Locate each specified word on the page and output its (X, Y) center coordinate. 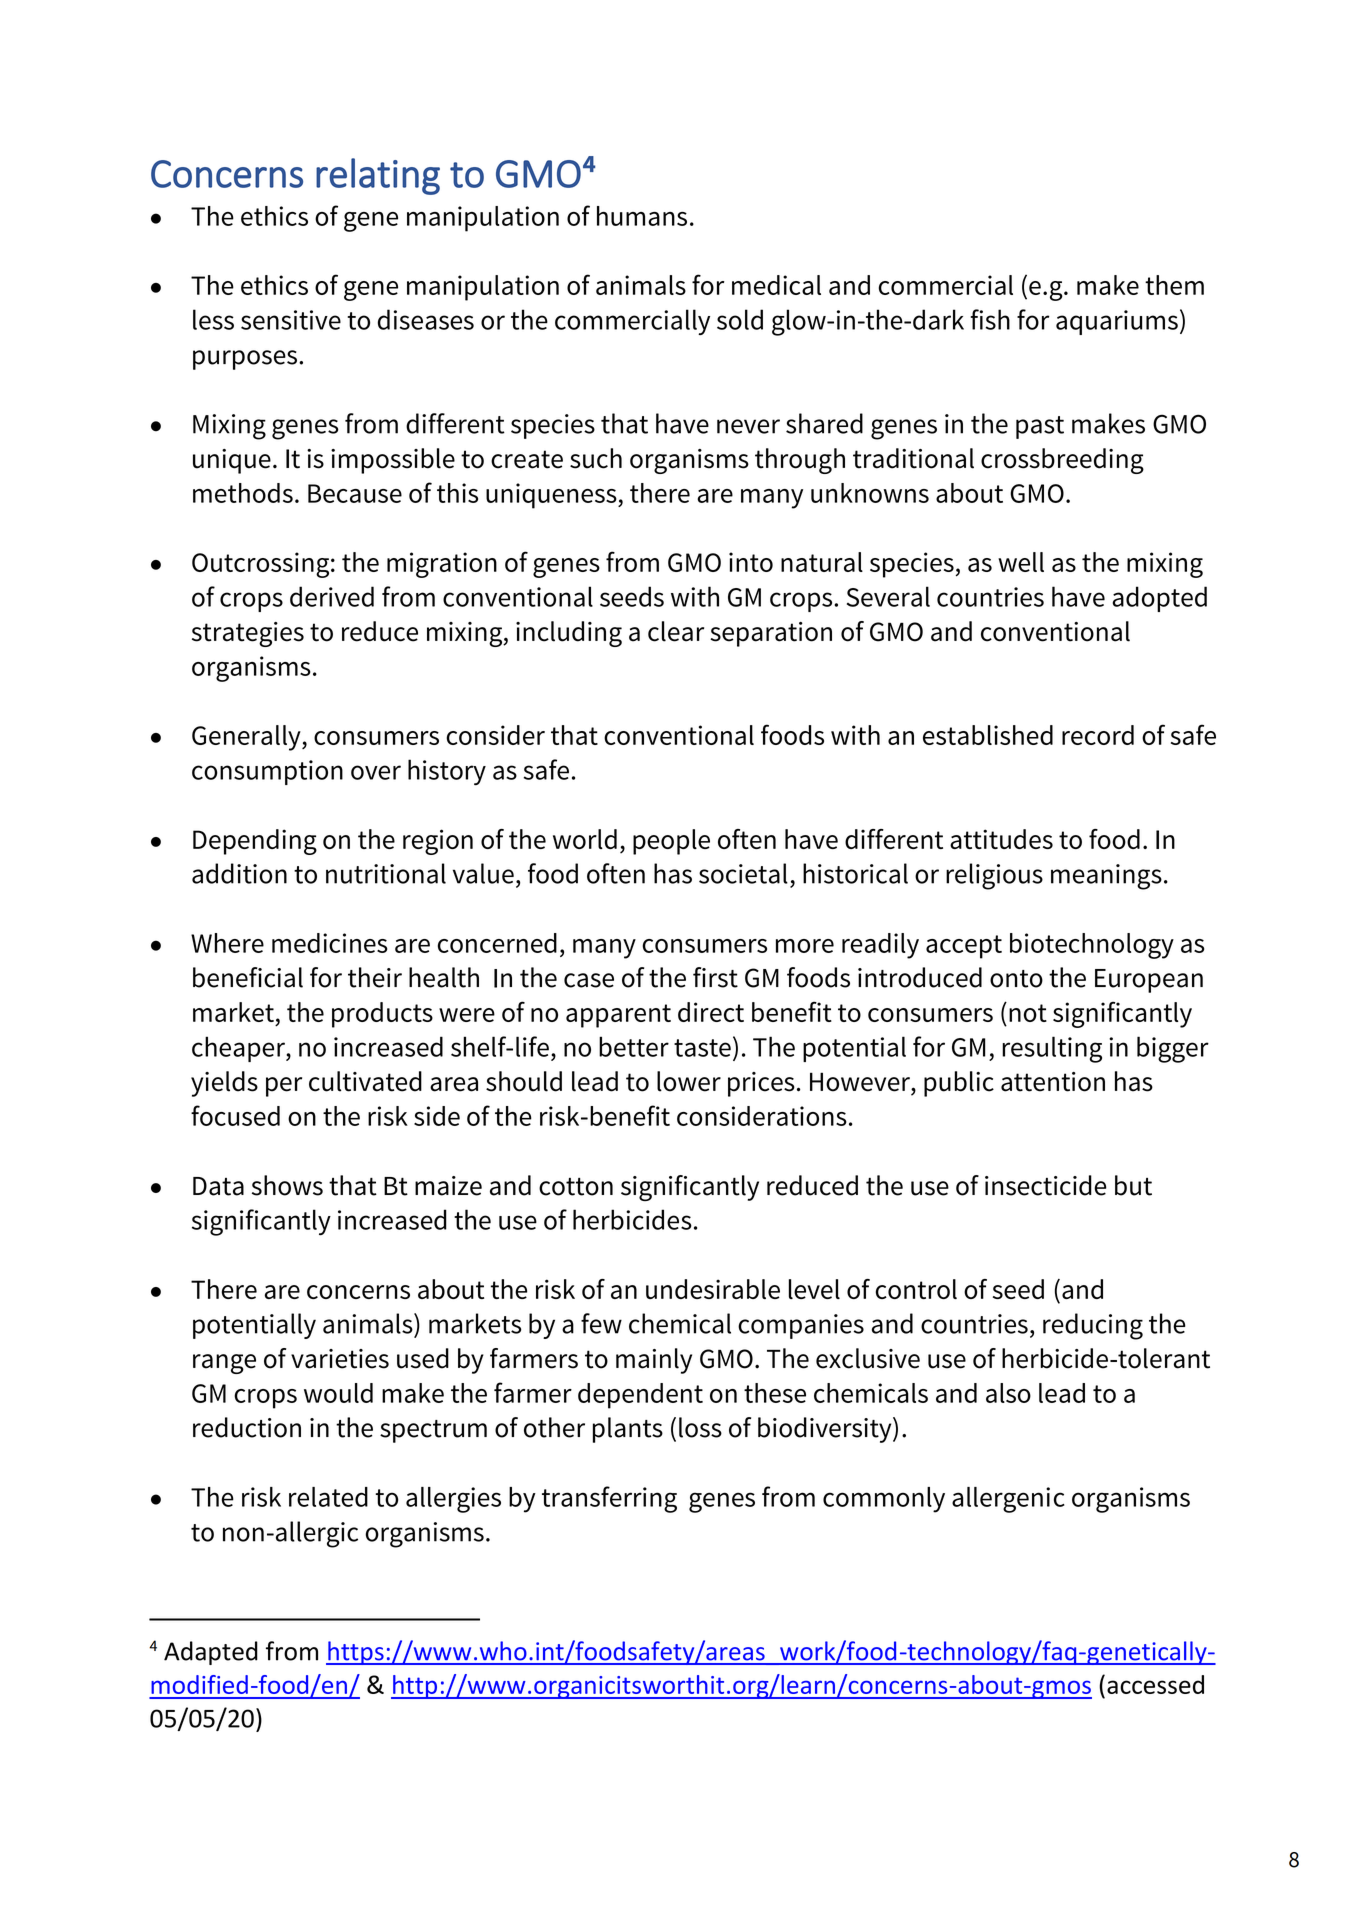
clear (676, 631)
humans (642, 216)
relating (378, 176)
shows (287, 1185)
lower (689, 1081)
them (1174, 285)
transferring (609, 1499)
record (1098, 735)
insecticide (1046, 1185)
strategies (248, 634)
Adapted (211, 1653)
